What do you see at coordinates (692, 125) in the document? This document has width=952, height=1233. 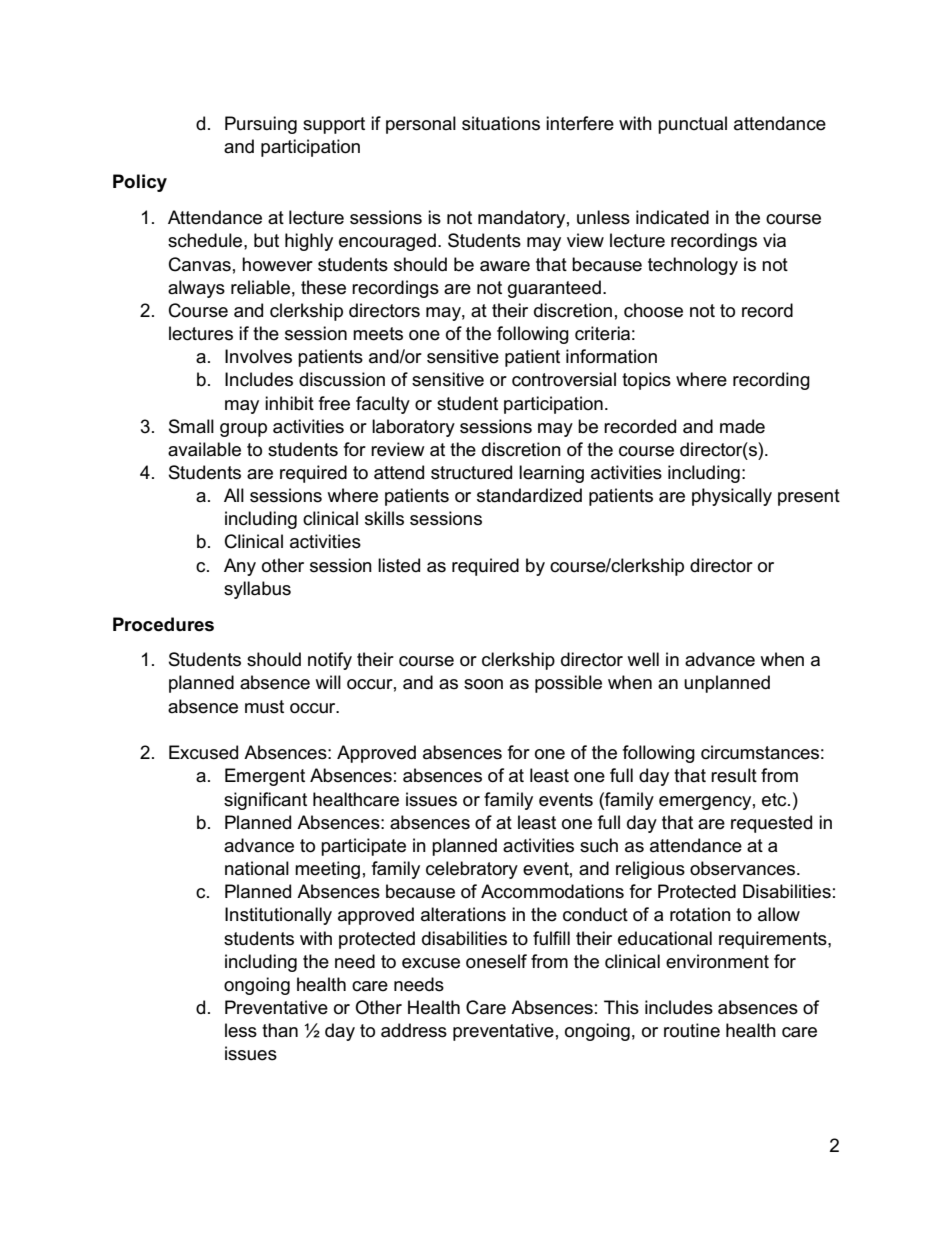 I see `punctual` at bounding box center [692, 125].
